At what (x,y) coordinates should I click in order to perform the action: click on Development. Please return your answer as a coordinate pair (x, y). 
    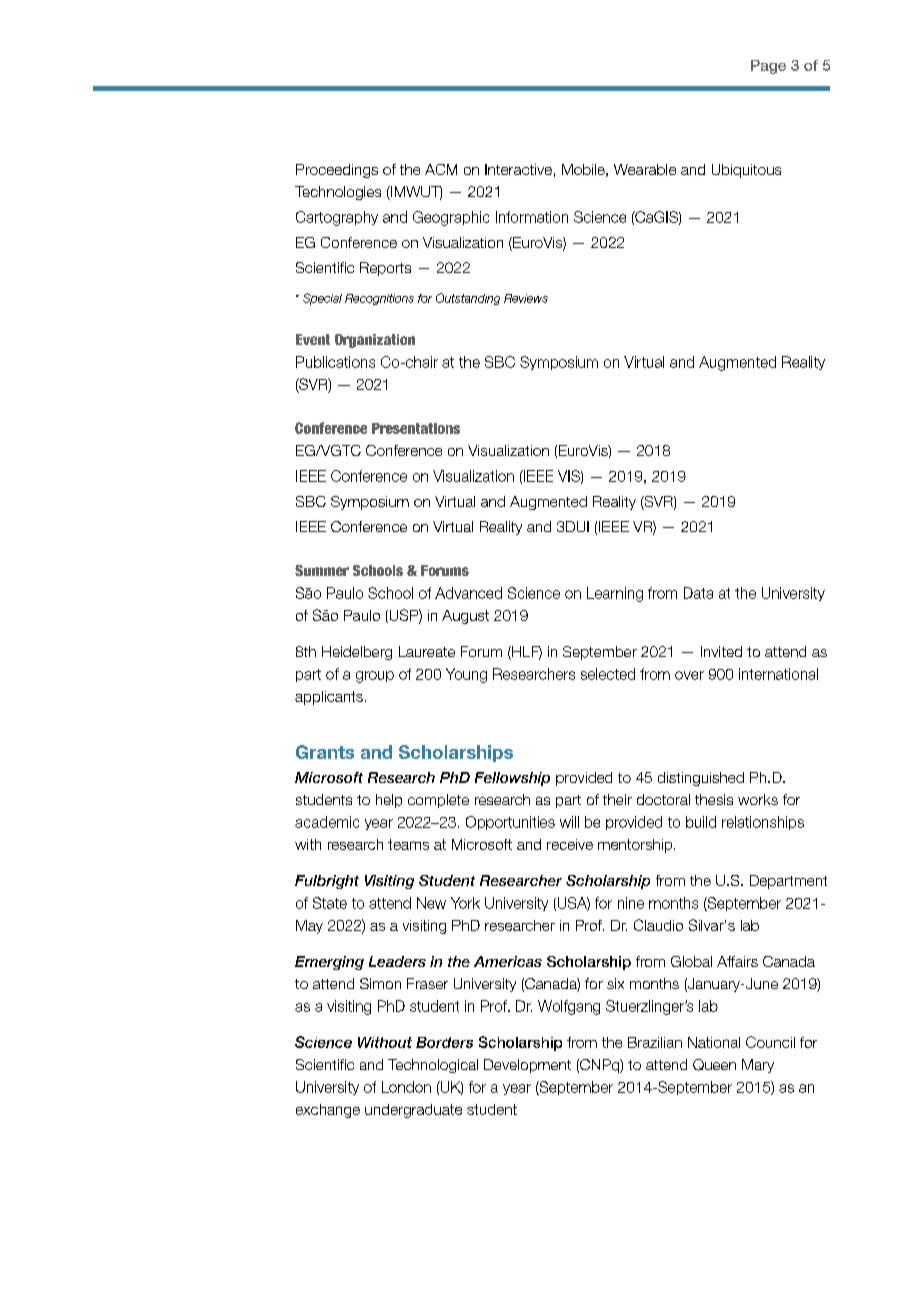
    Looking at the image, I should click on (527, 1066).
